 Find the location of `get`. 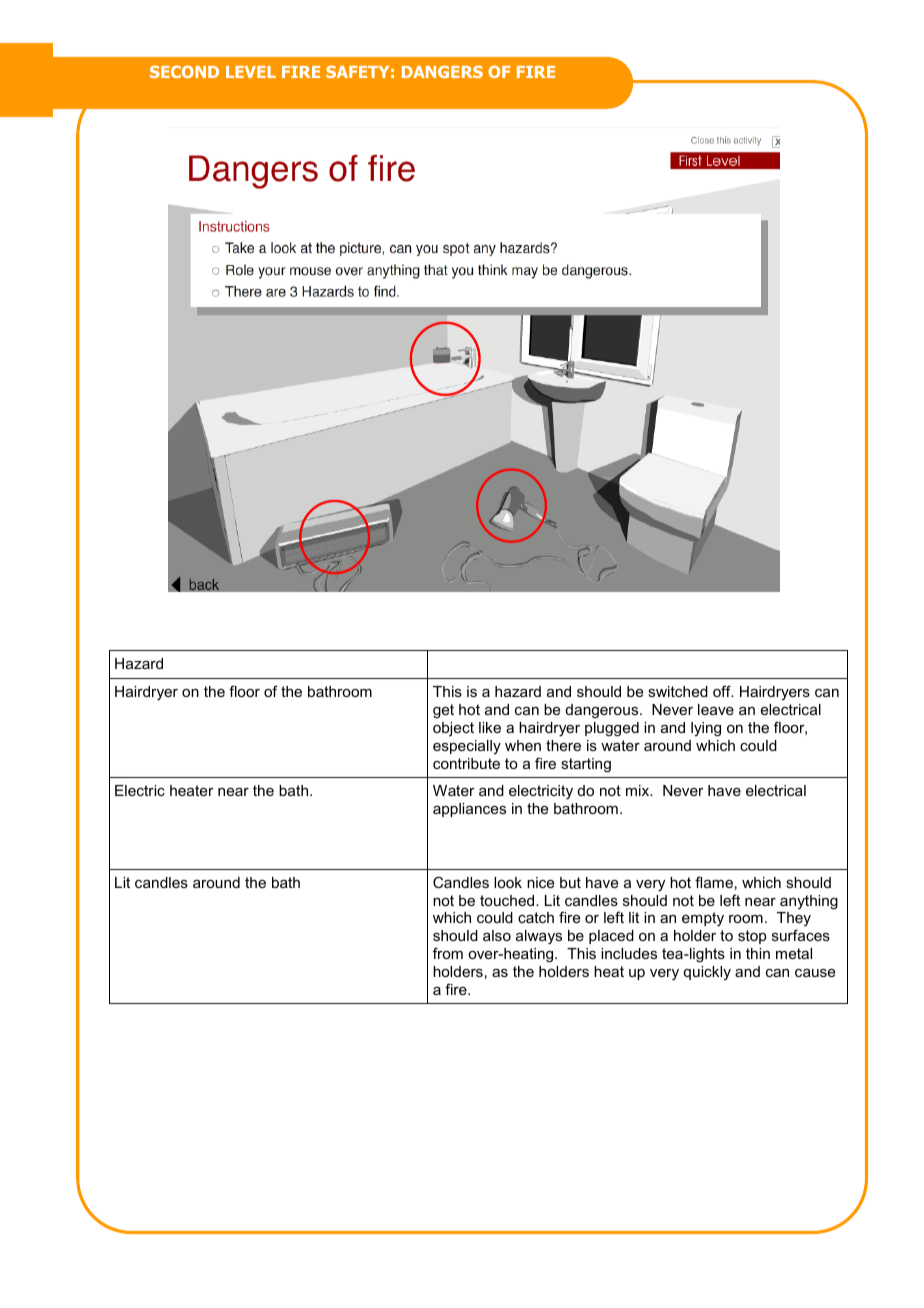

get is located at coordinates (443, 711).
